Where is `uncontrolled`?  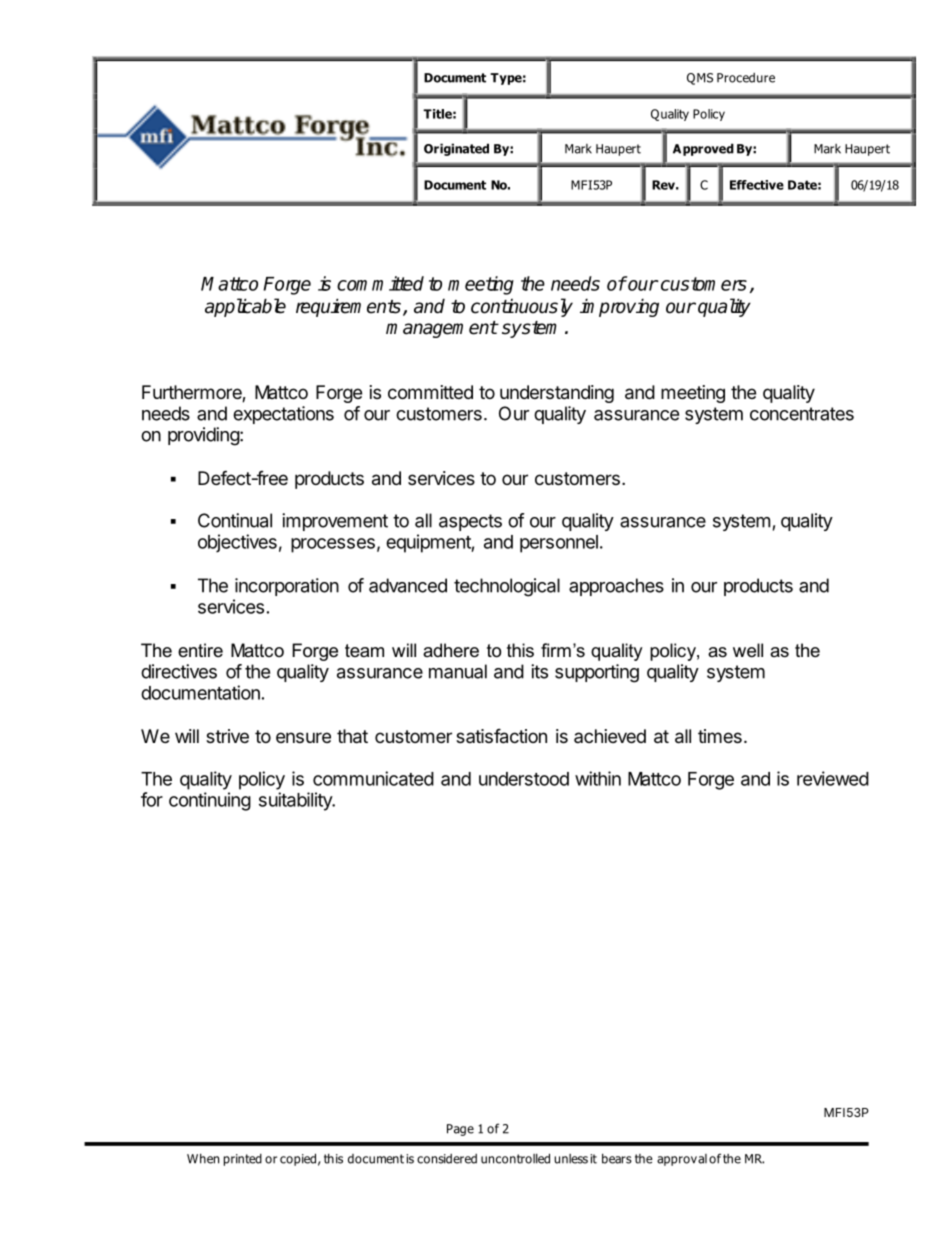 uncontrolled is located at coordinates (515, 1158).
